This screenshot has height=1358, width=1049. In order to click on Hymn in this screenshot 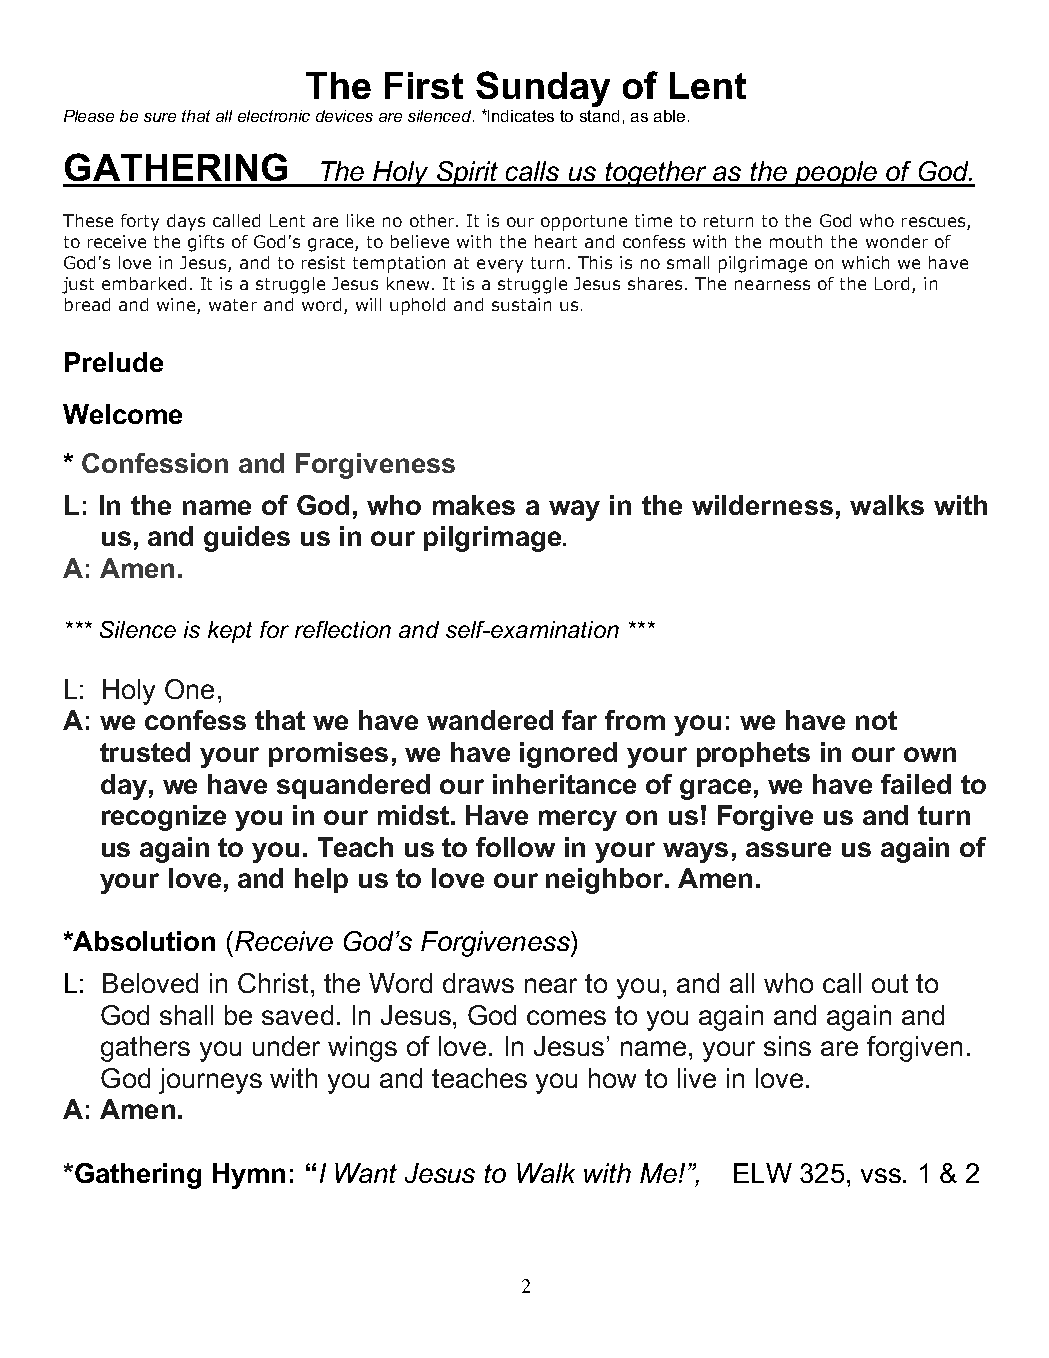, I will do `click(249, 1176)`.
